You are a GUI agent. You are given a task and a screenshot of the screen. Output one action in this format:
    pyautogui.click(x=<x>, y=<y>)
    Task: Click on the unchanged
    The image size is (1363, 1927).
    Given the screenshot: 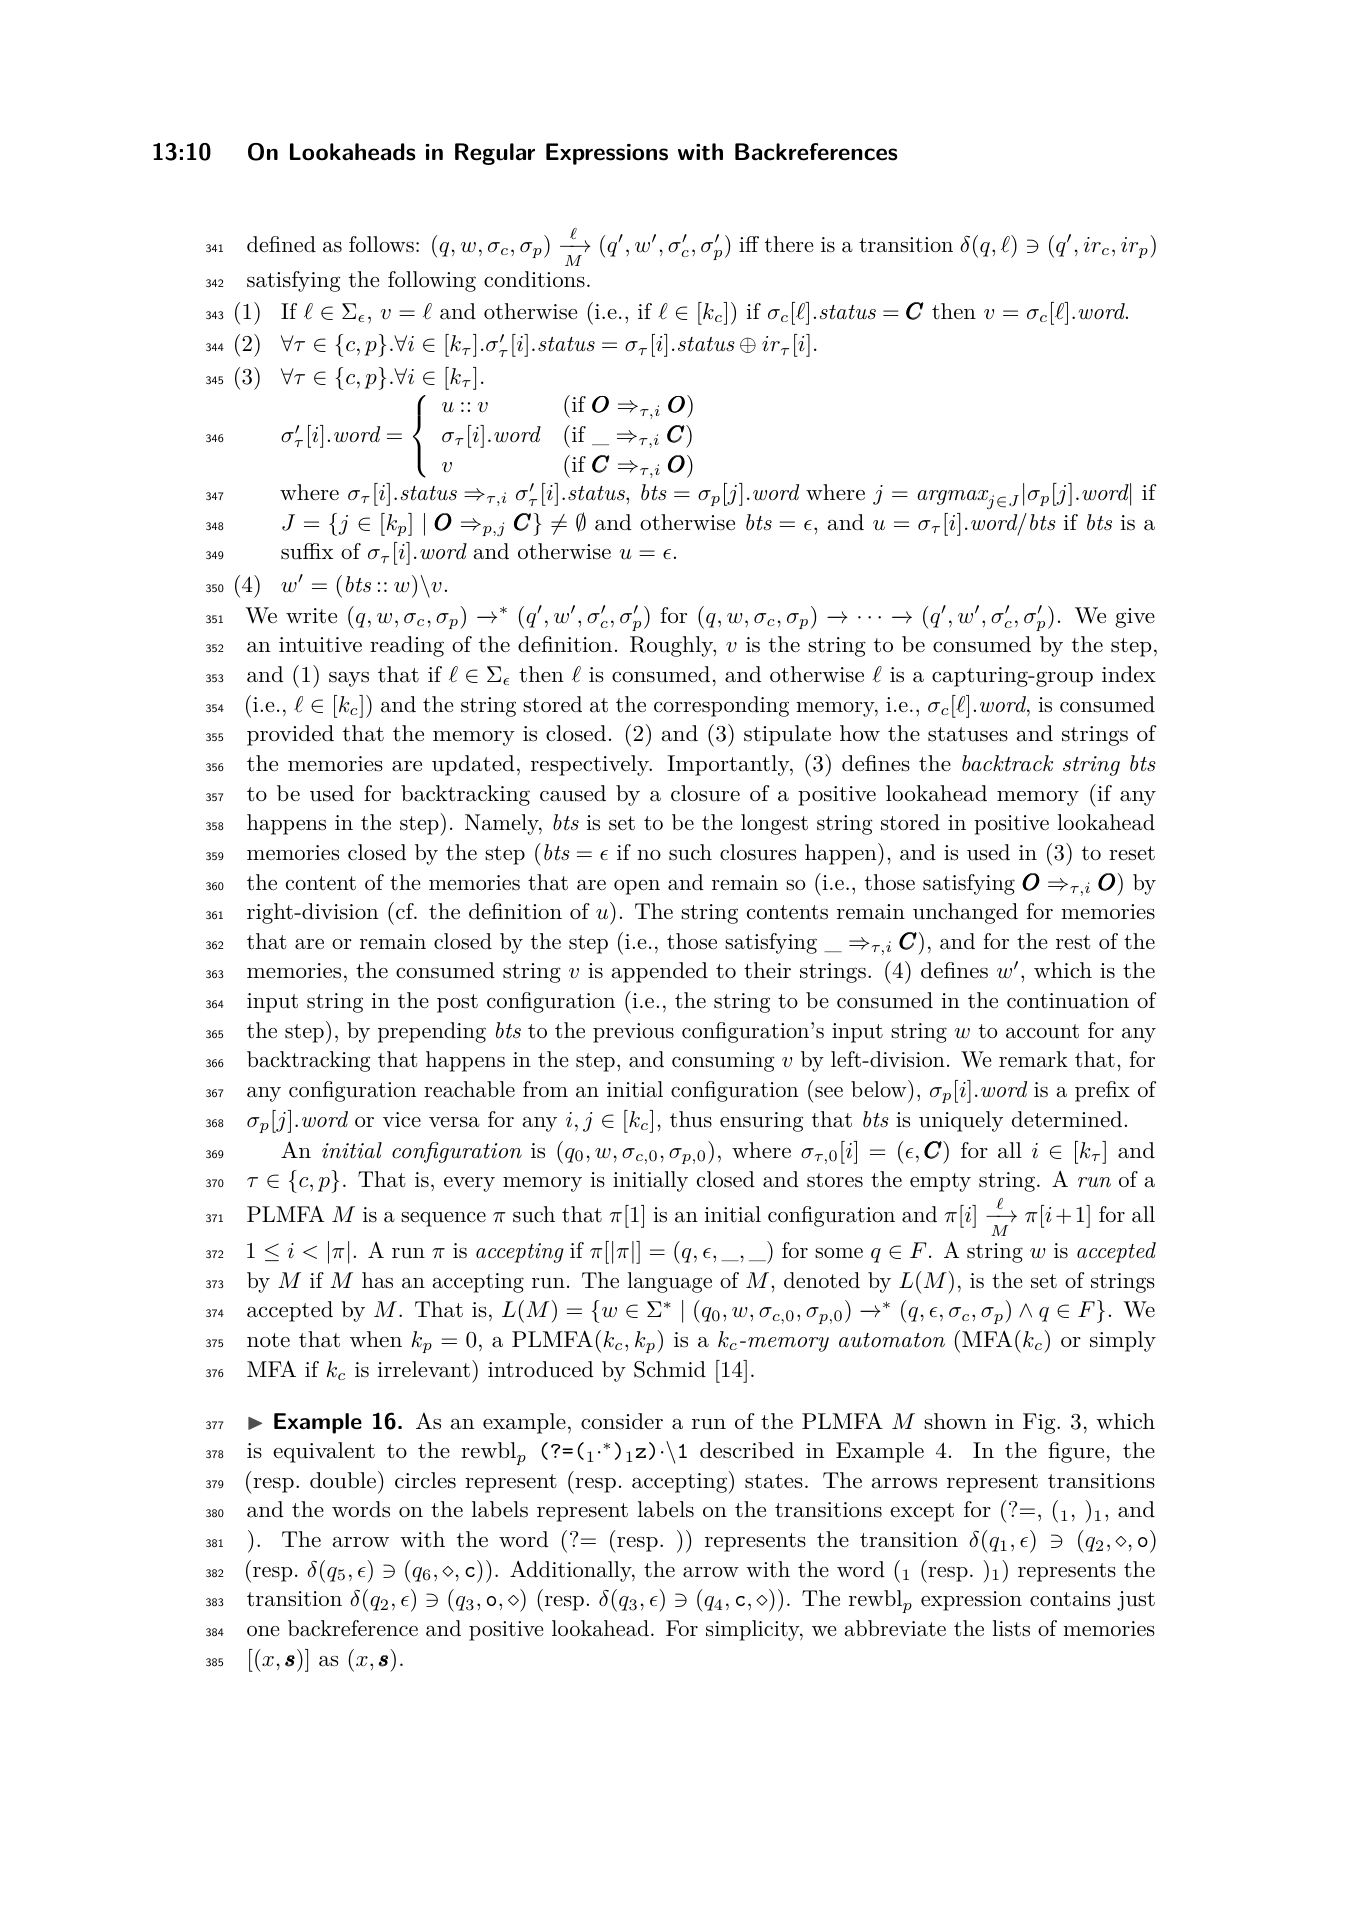 What is the action you would take?
    pyautogui.click(x=965, y=913)
